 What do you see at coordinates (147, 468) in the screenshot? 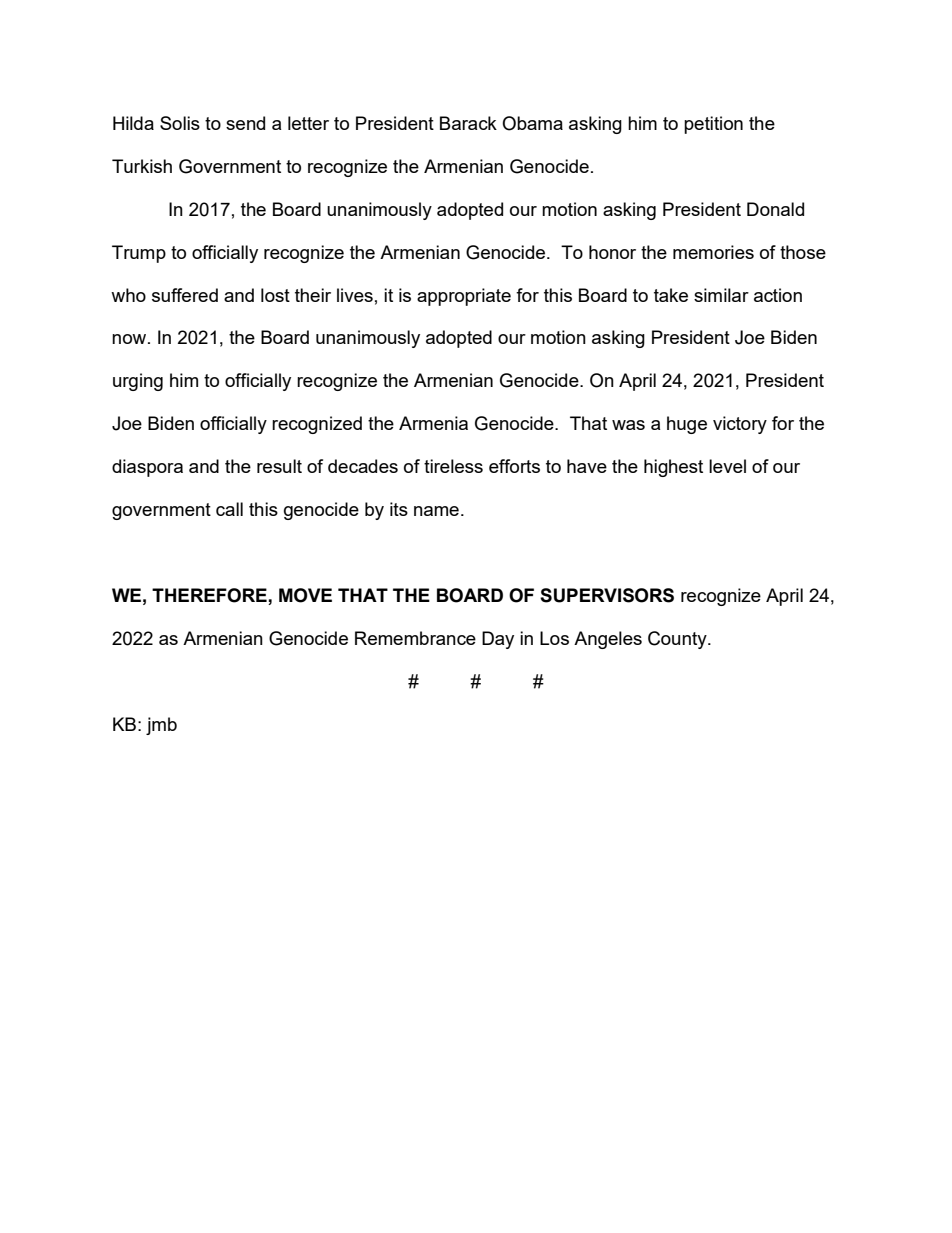
I see `diaspora` at bounding box center [147, 468].
